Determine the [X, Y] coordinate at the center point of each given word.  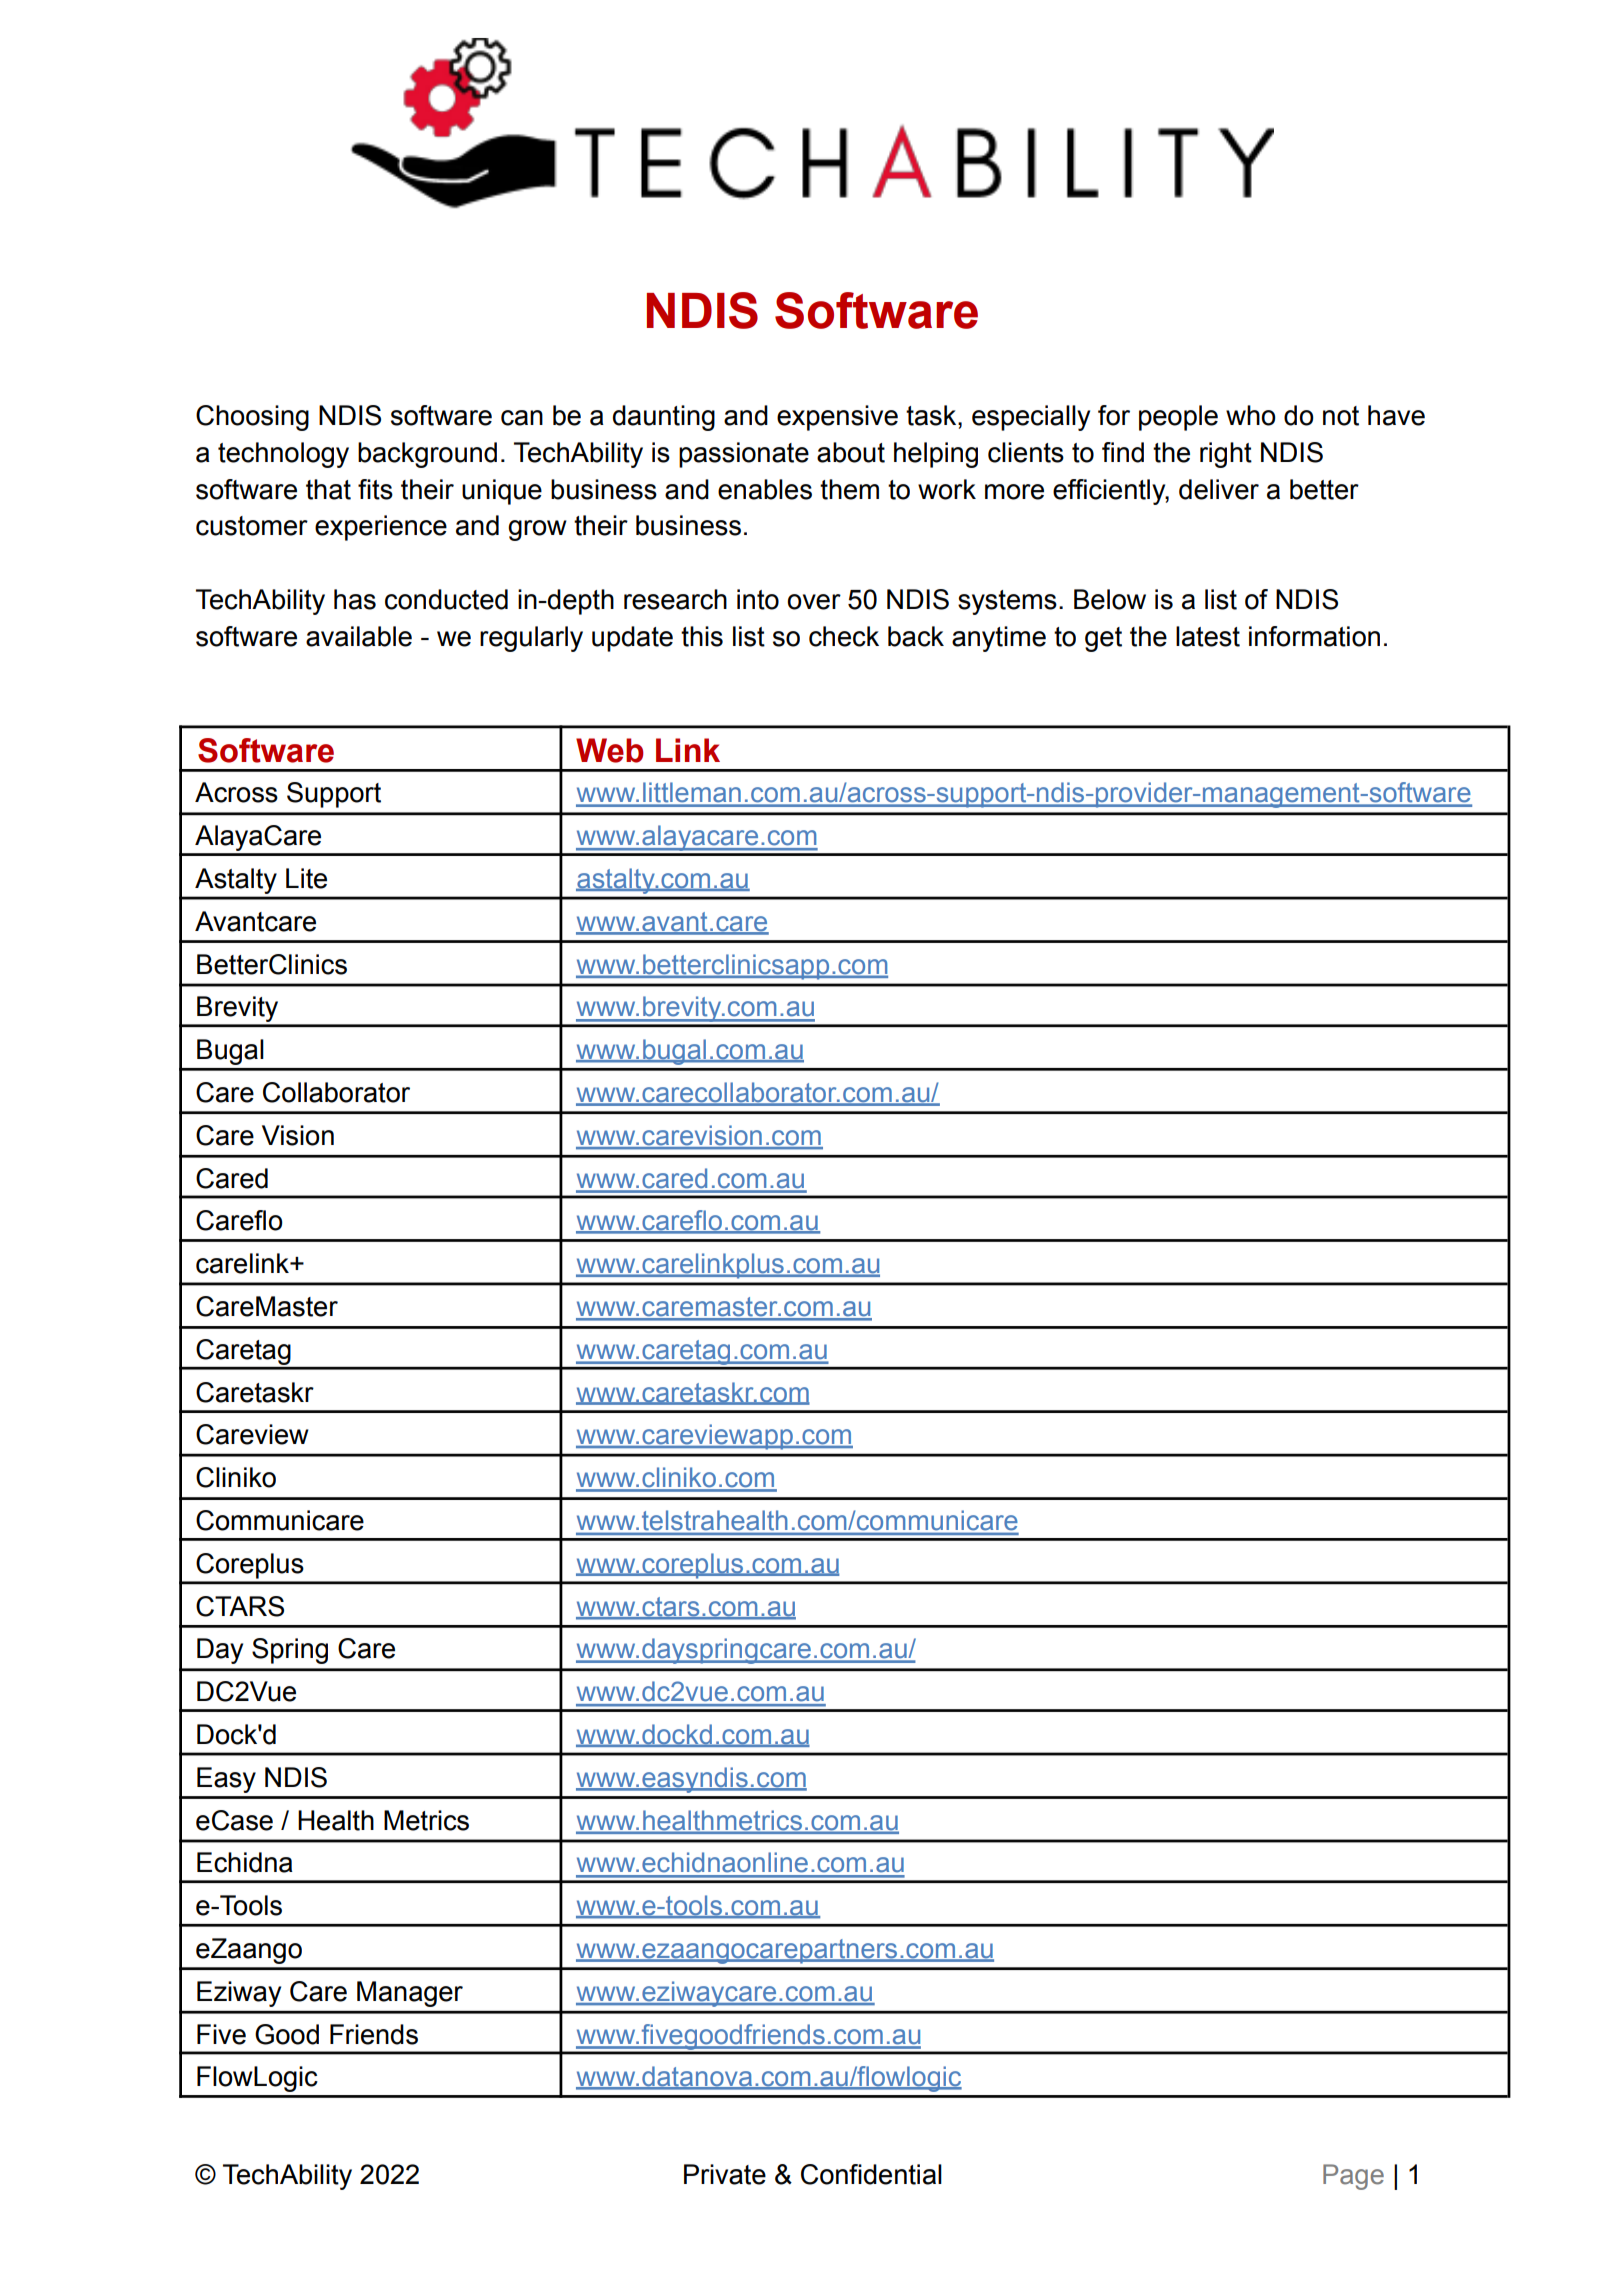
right [1226, 455]
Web [609, 750]
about [851, 452]
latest [1208, 636]
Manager [410, 1994]
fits [375, 489]
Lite [306, 878]
